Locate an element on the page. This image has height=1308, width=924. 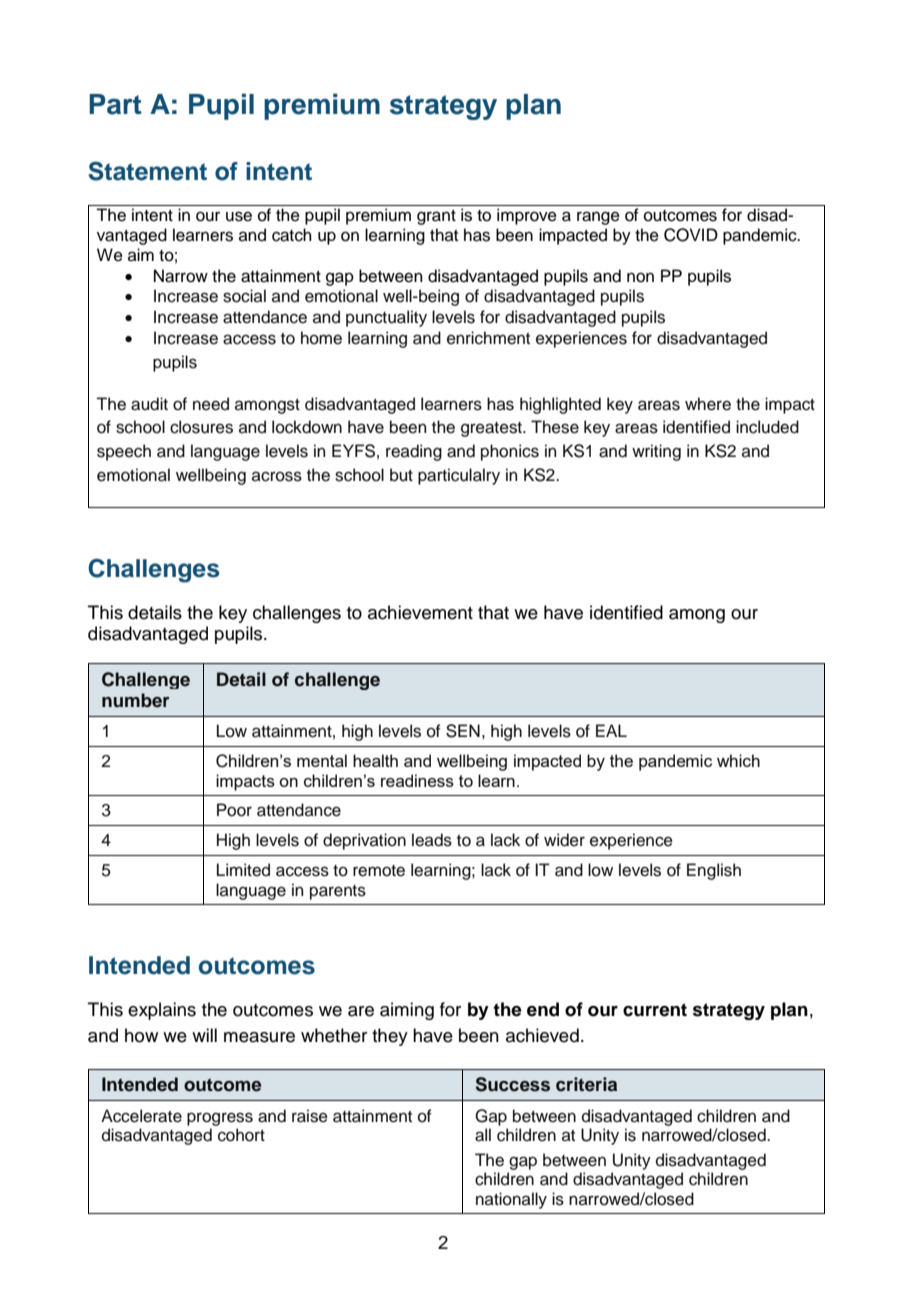
COVID is located at coordinates (691, 235).
